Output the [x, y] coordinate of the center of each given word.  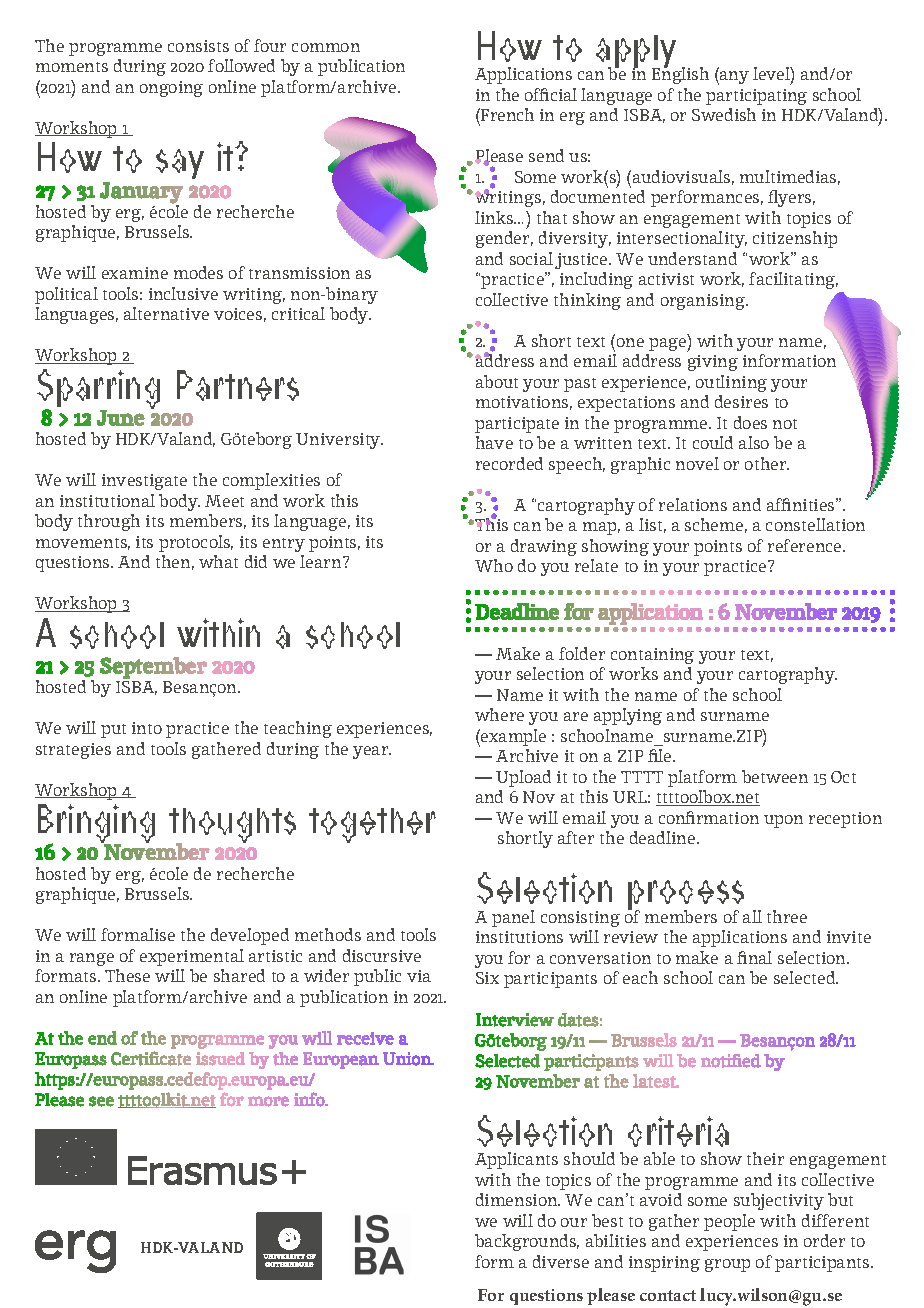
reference [806, 545]
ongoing [171, 89]
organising [704, 302]
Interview [515, 1020]
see [101, 1101]
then [175, 562]
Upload [523, 778]
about [497, 381]
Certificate [151, 1058]
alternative [166, 313]
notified [731, 1061]
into [147, 728]
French [506, 114]
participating [756, 97]
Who [494, 565]
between [775, 776]
